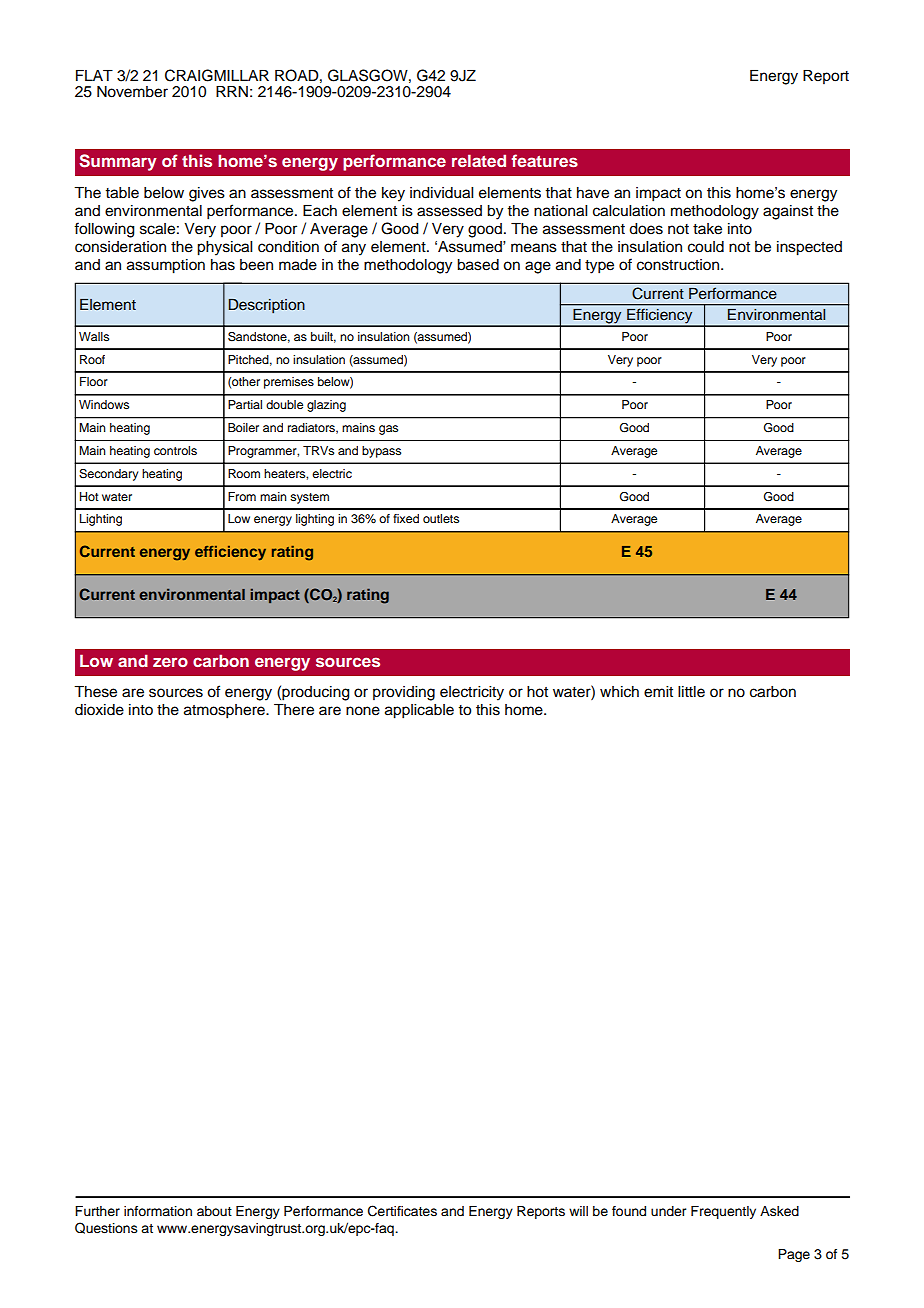  What do you see at coordinates (402, 1211) in the document?
I see `Certificates` at bounding box center [402, 1211].
